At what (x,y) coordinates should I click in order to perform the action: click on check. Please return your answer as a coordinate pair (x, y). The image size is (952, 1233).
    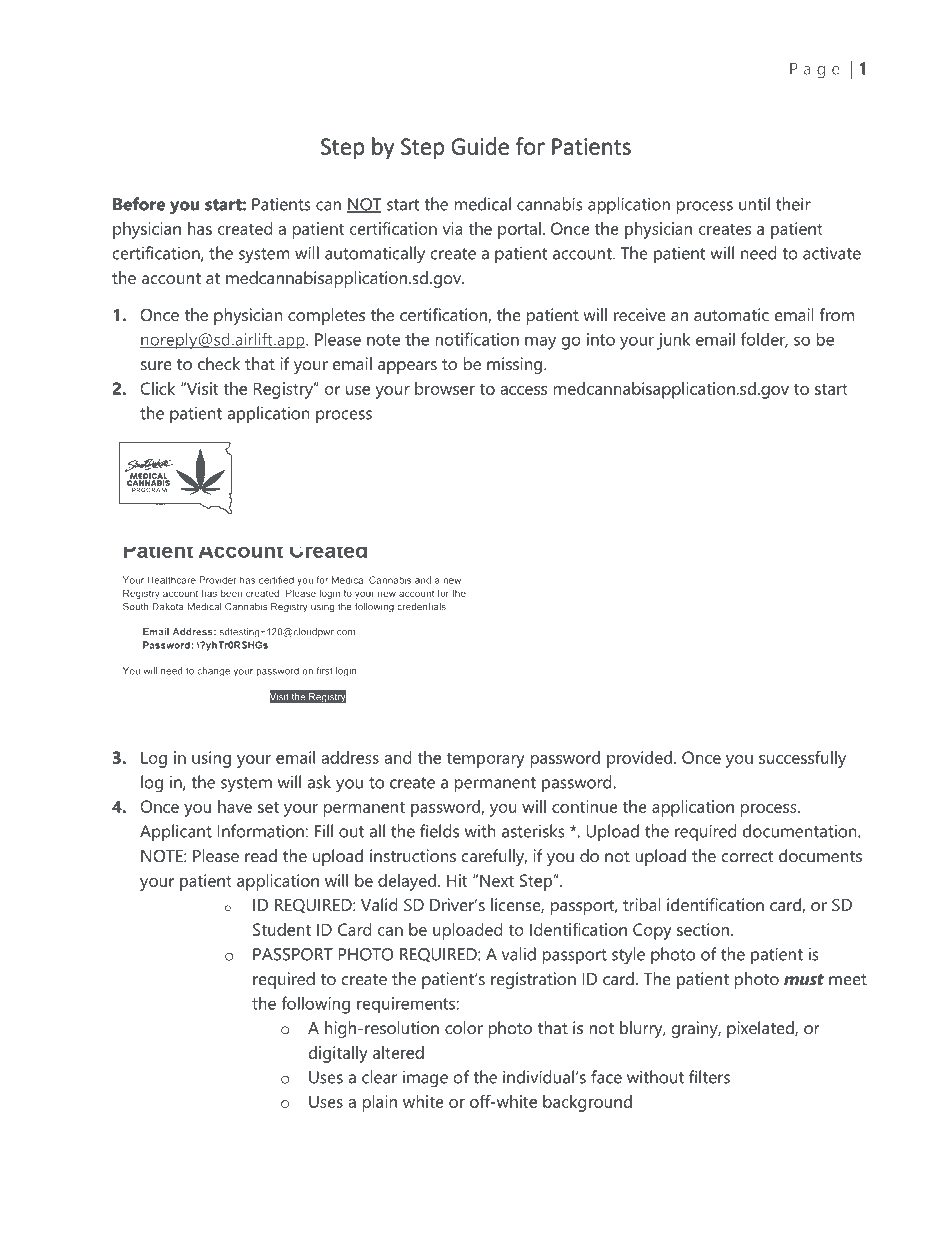
    Looking at the image, I should click on (219, 363).
